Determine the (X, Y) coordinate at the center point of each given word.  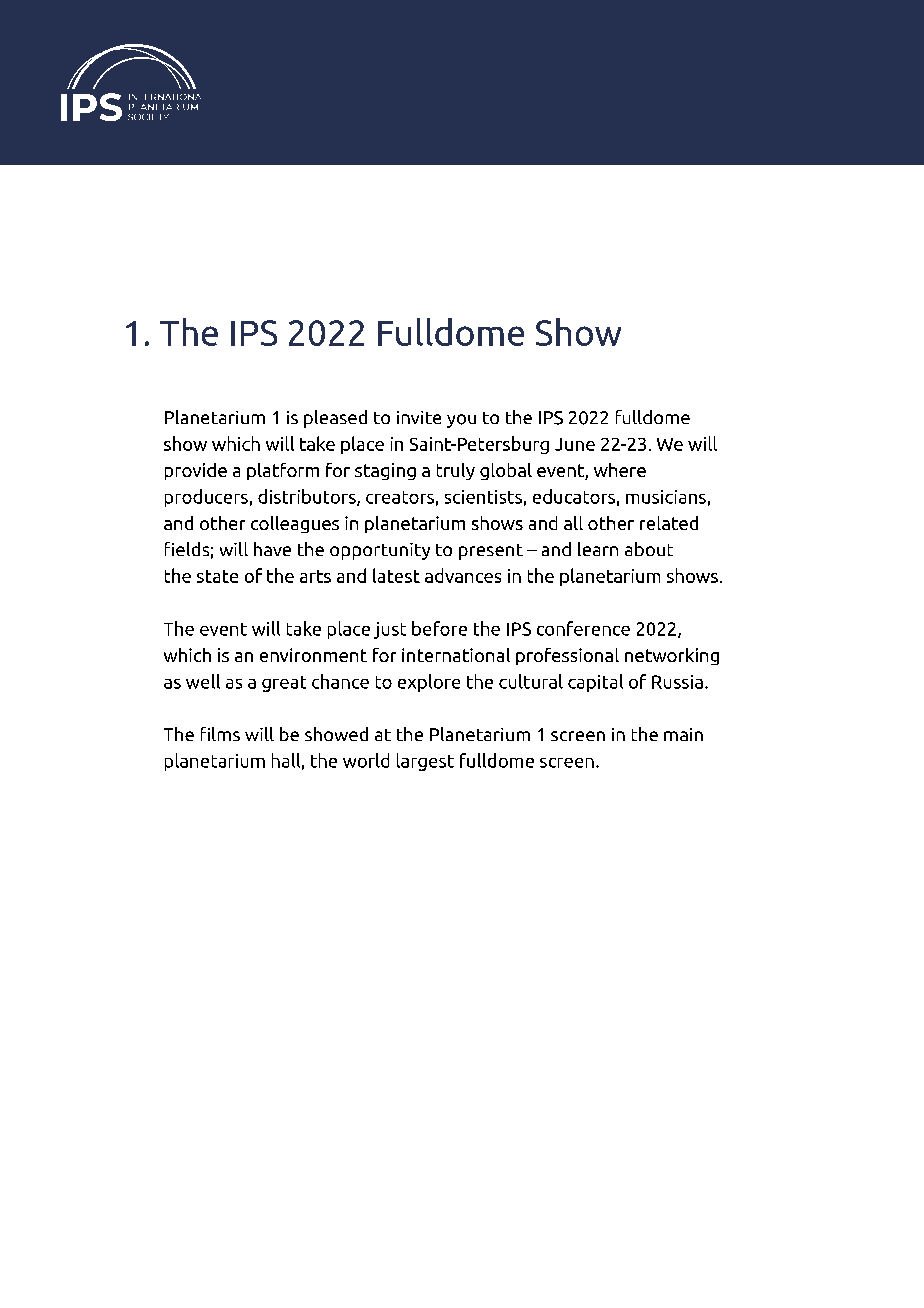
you (461, 421)
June (575, 444)
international (456, 655)
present (491, 552)
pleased (335, 419)
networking (672, 656)
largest (425, 762)
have (272, 549)
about (649, 549)
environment (313, 655)
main (683, 734)
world (366, 760)
